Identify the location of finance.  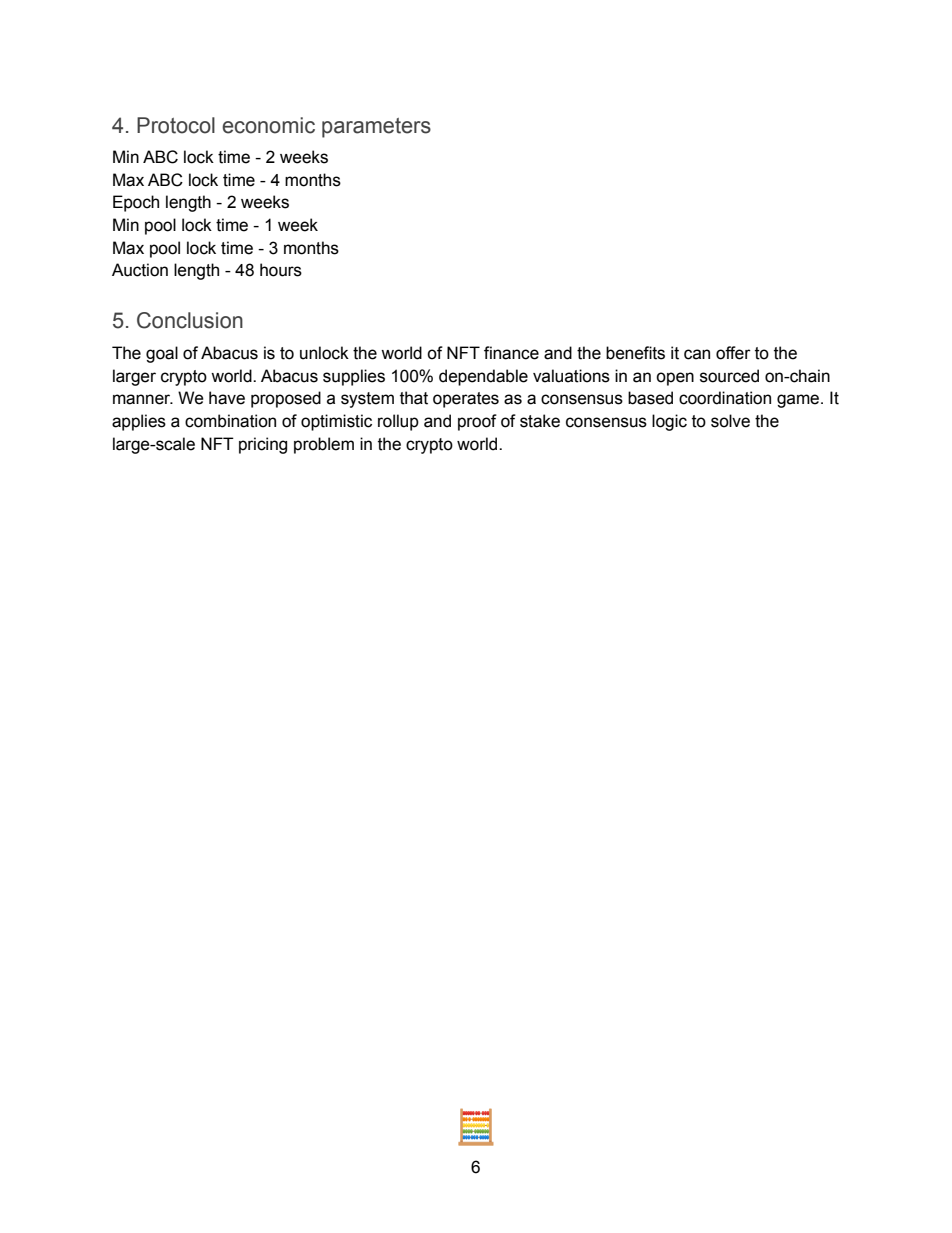
(511, 353).
